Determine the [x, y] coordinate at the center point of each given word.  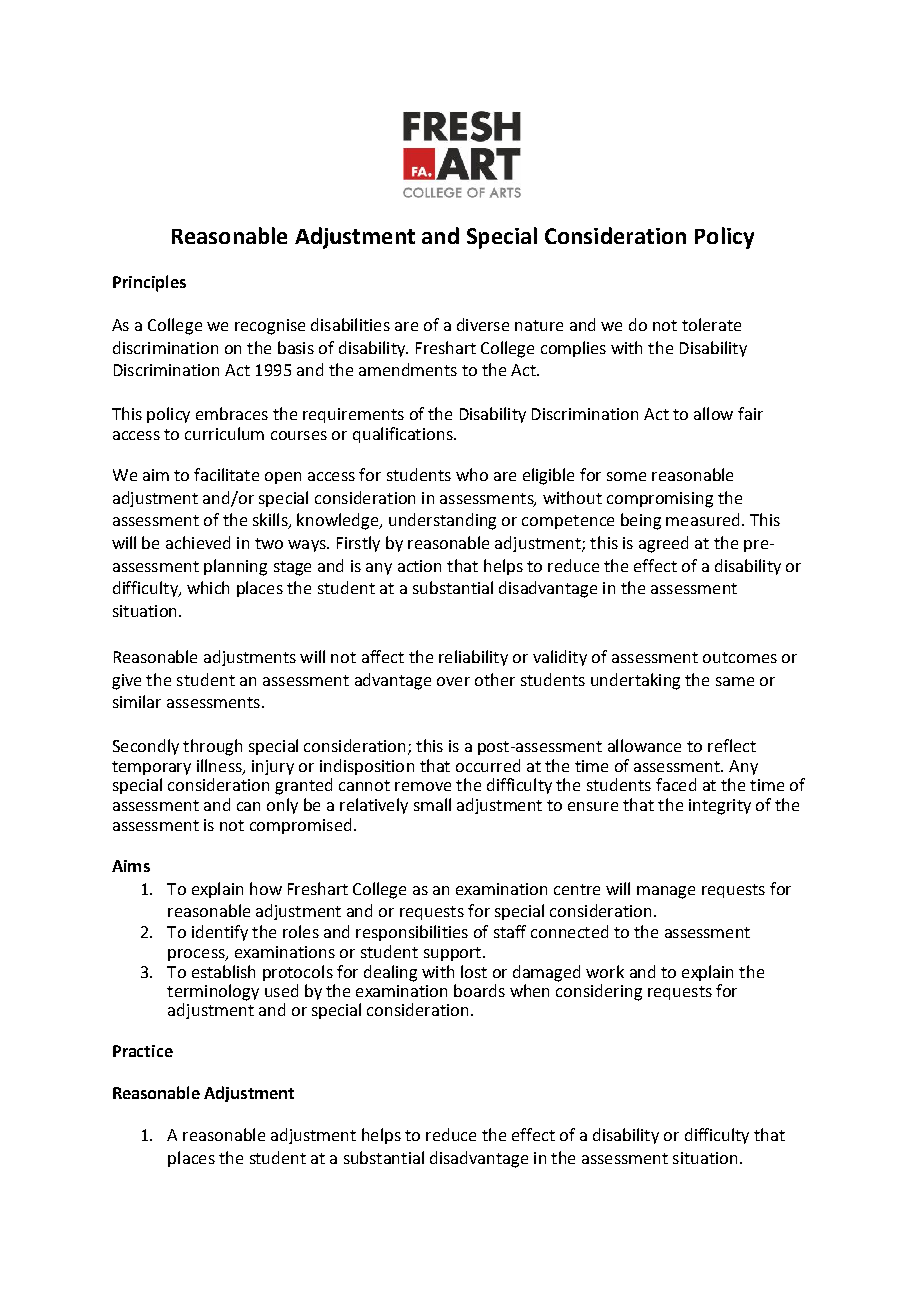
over [453, 681]
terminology [213, 992]
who [472, 474]
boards [479, 990]
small [432, 804]
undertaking [635, 681]
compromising [660, 500]
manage [666, 892]
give [126, 682]
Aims [131, 866]
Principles [149, 283]
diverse [483, 324]
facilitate [226, 474]
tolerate [711, 324]
